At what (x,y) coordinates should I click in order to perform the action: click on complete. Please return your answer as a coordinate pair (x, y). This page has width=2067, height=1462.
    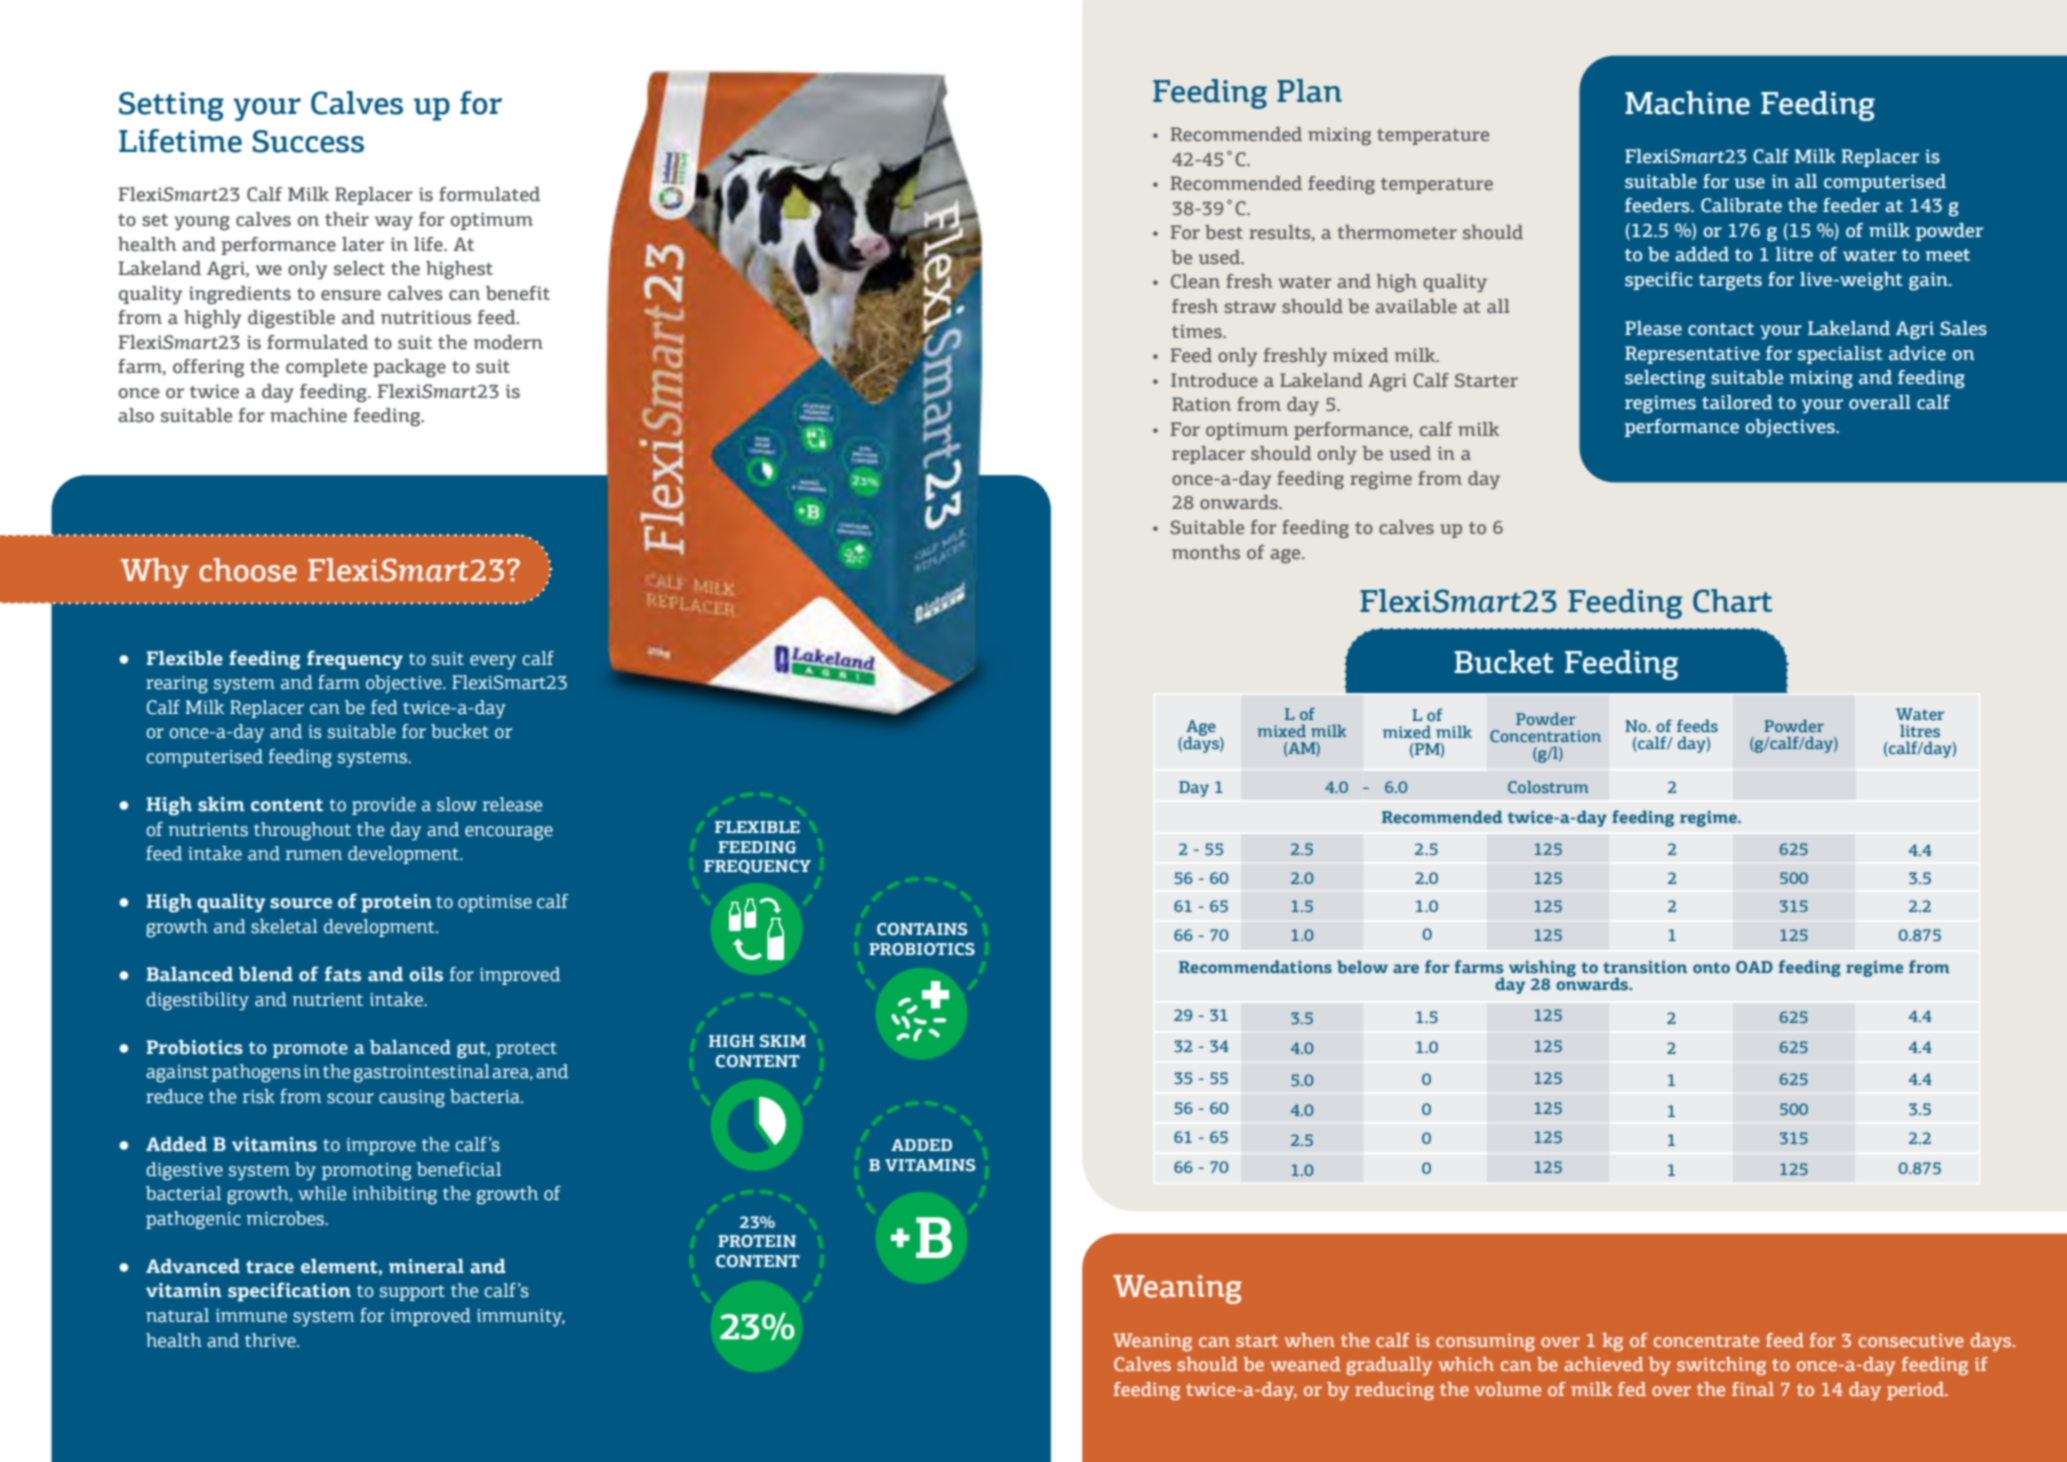
    Looking at the image, I should click on (326, 368).
